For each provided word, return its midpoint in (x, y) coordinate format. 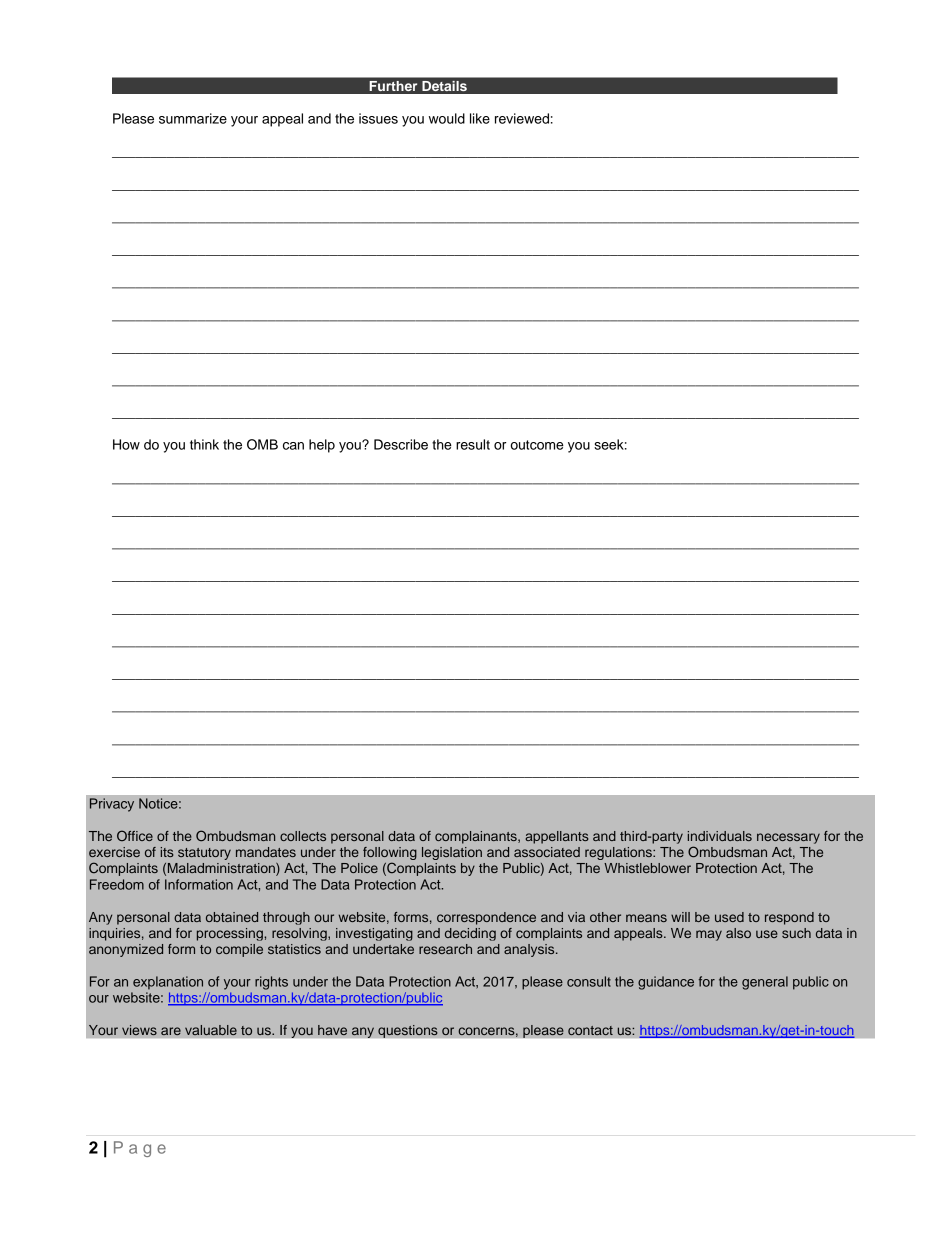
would (447, 118)
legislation (452, 853)
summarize (193, 118)
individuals (720, 836)
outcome (537, 445)
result (473, 444)
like (480, 118)
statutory (204, 854)
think (204, 444)
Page (140, 1149)
